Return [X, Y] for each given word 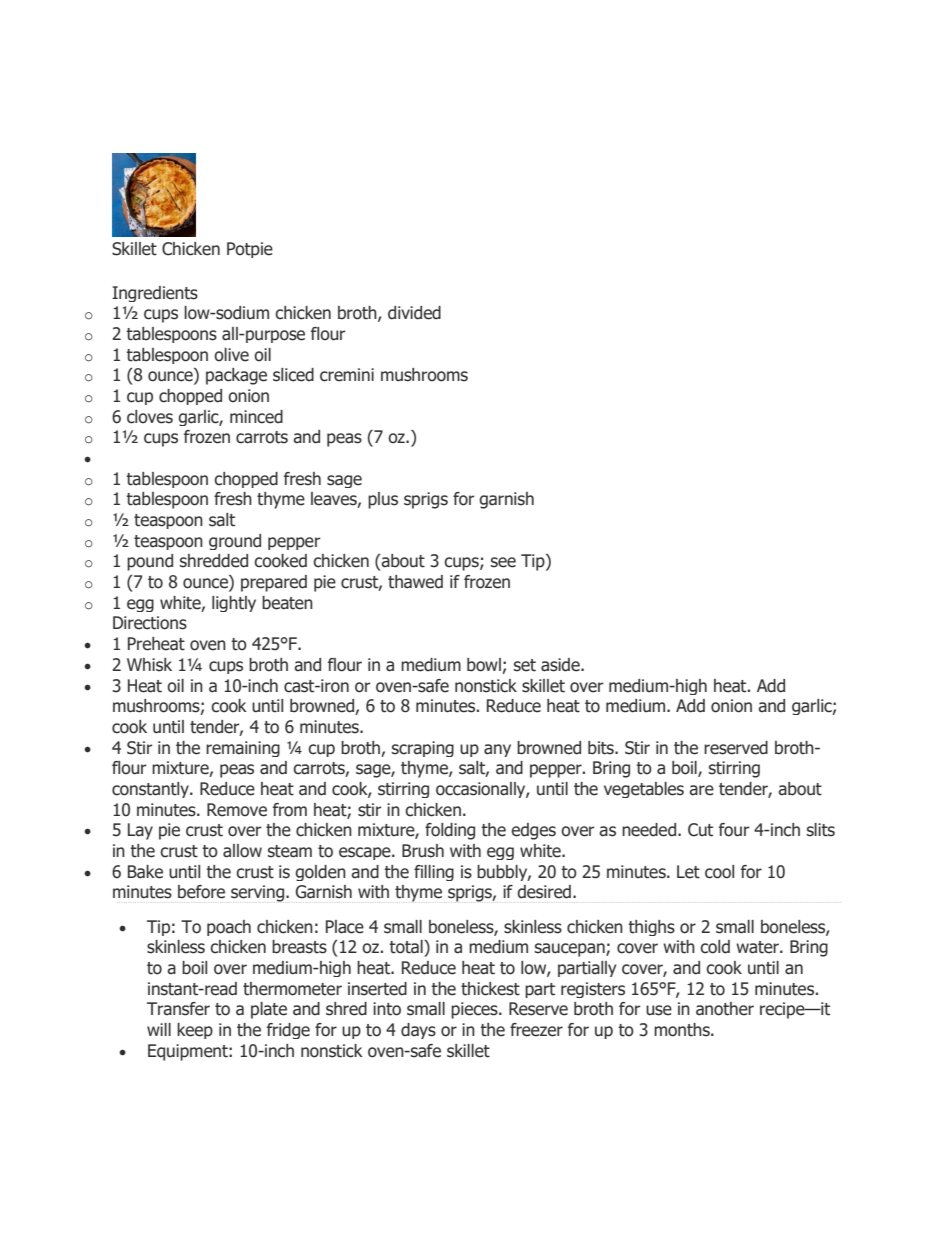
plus [383, 500]
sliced [293, 375]
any [497, 750]
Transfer [178, 1009]
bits [602, 748]
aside [561, 665]
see [503, 562]
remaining [243, 749]
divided [414, 313]
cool [719, 872]
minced [256, 417]
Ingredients [155, 294]
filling [434, 873]
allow [242, 851]
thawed [415, 582]
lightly [234, 604]
